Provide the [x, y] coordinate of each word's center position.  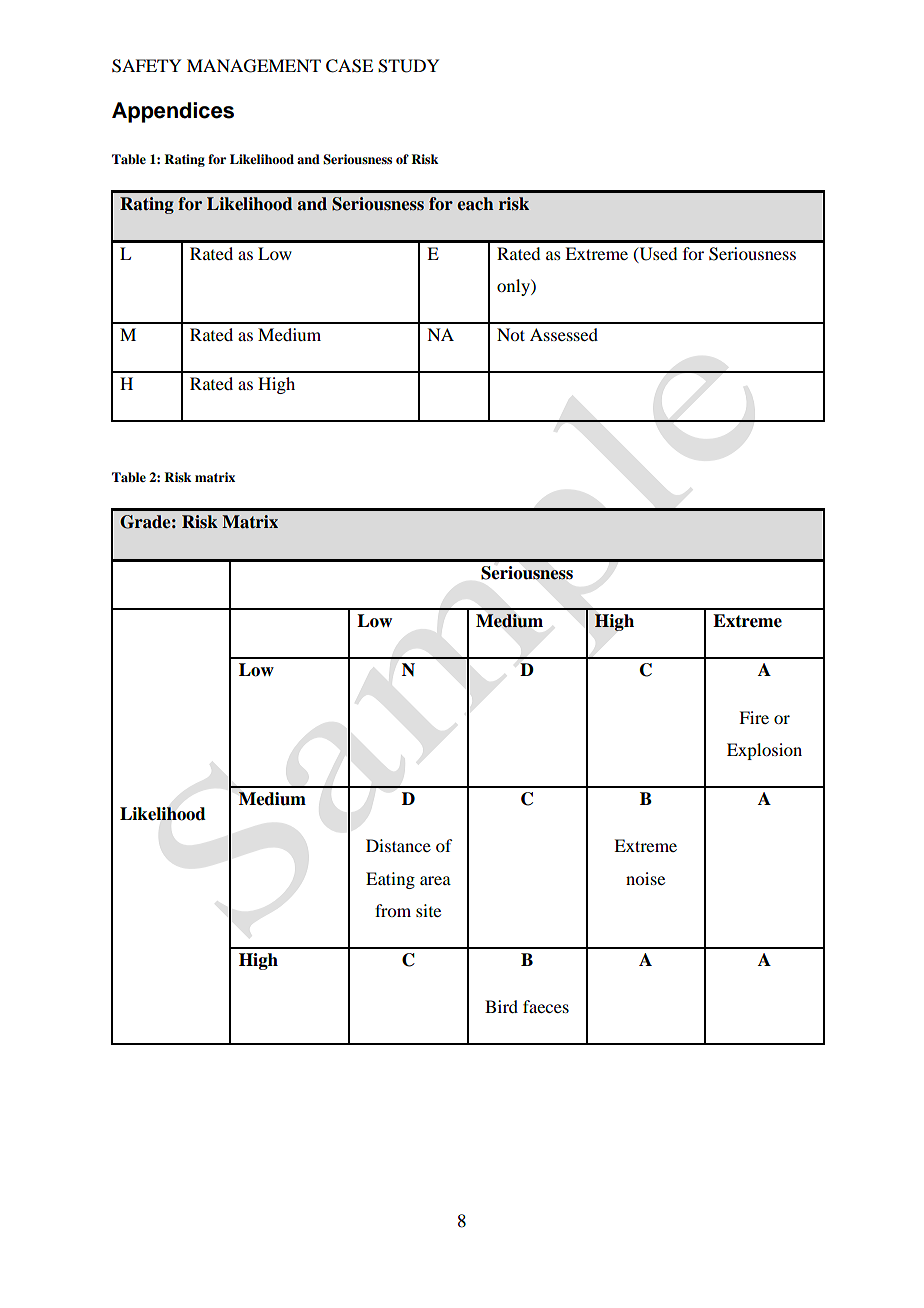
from [393, 910]
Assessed [564, 334]
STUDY [408, 66]
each [475, 204]
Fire [754, 717]
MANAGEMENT [254, 66]
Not [511, 334]
